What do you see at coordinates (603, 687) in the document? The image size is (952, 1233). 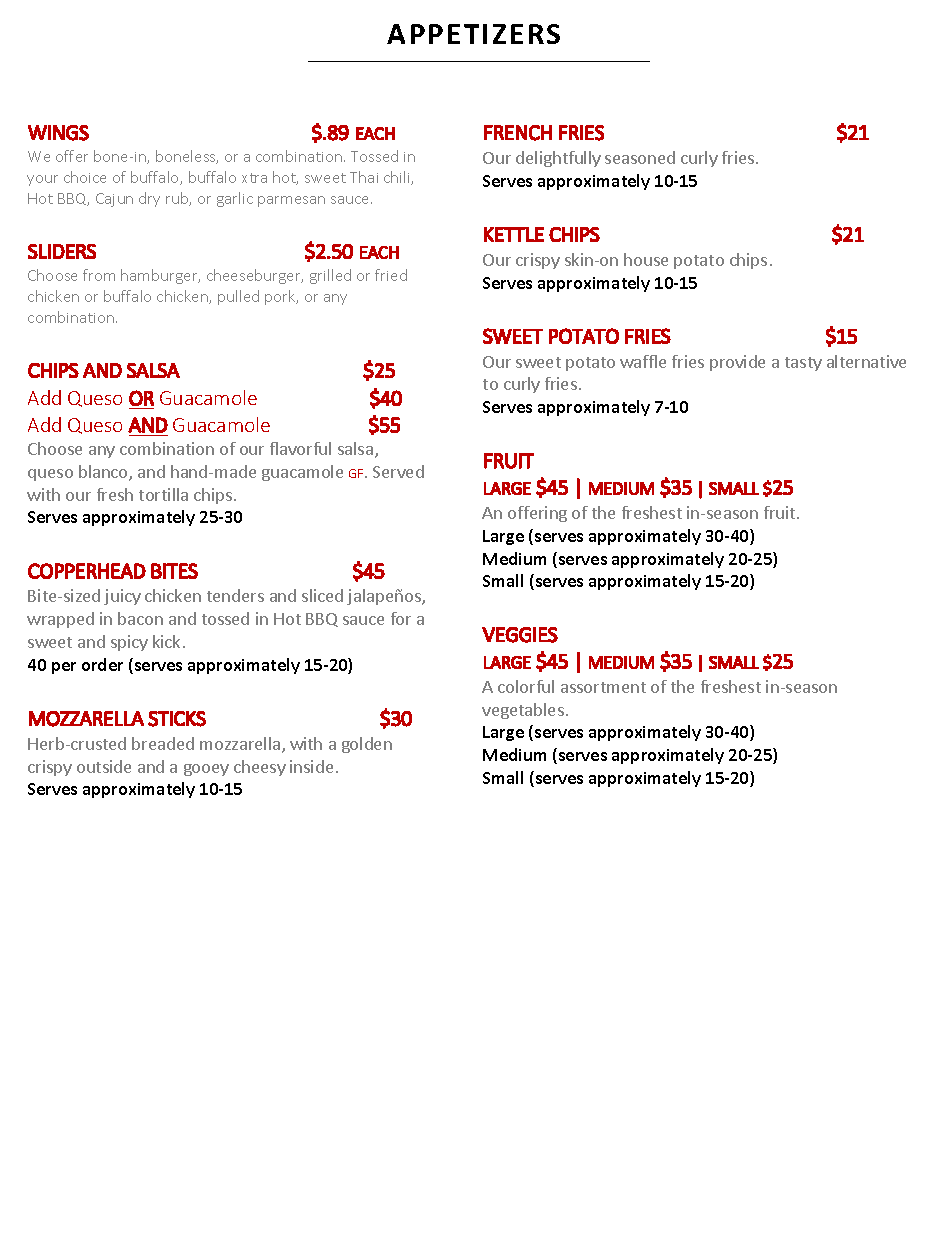 I see `assortment` at bounding box center [603, 687].
